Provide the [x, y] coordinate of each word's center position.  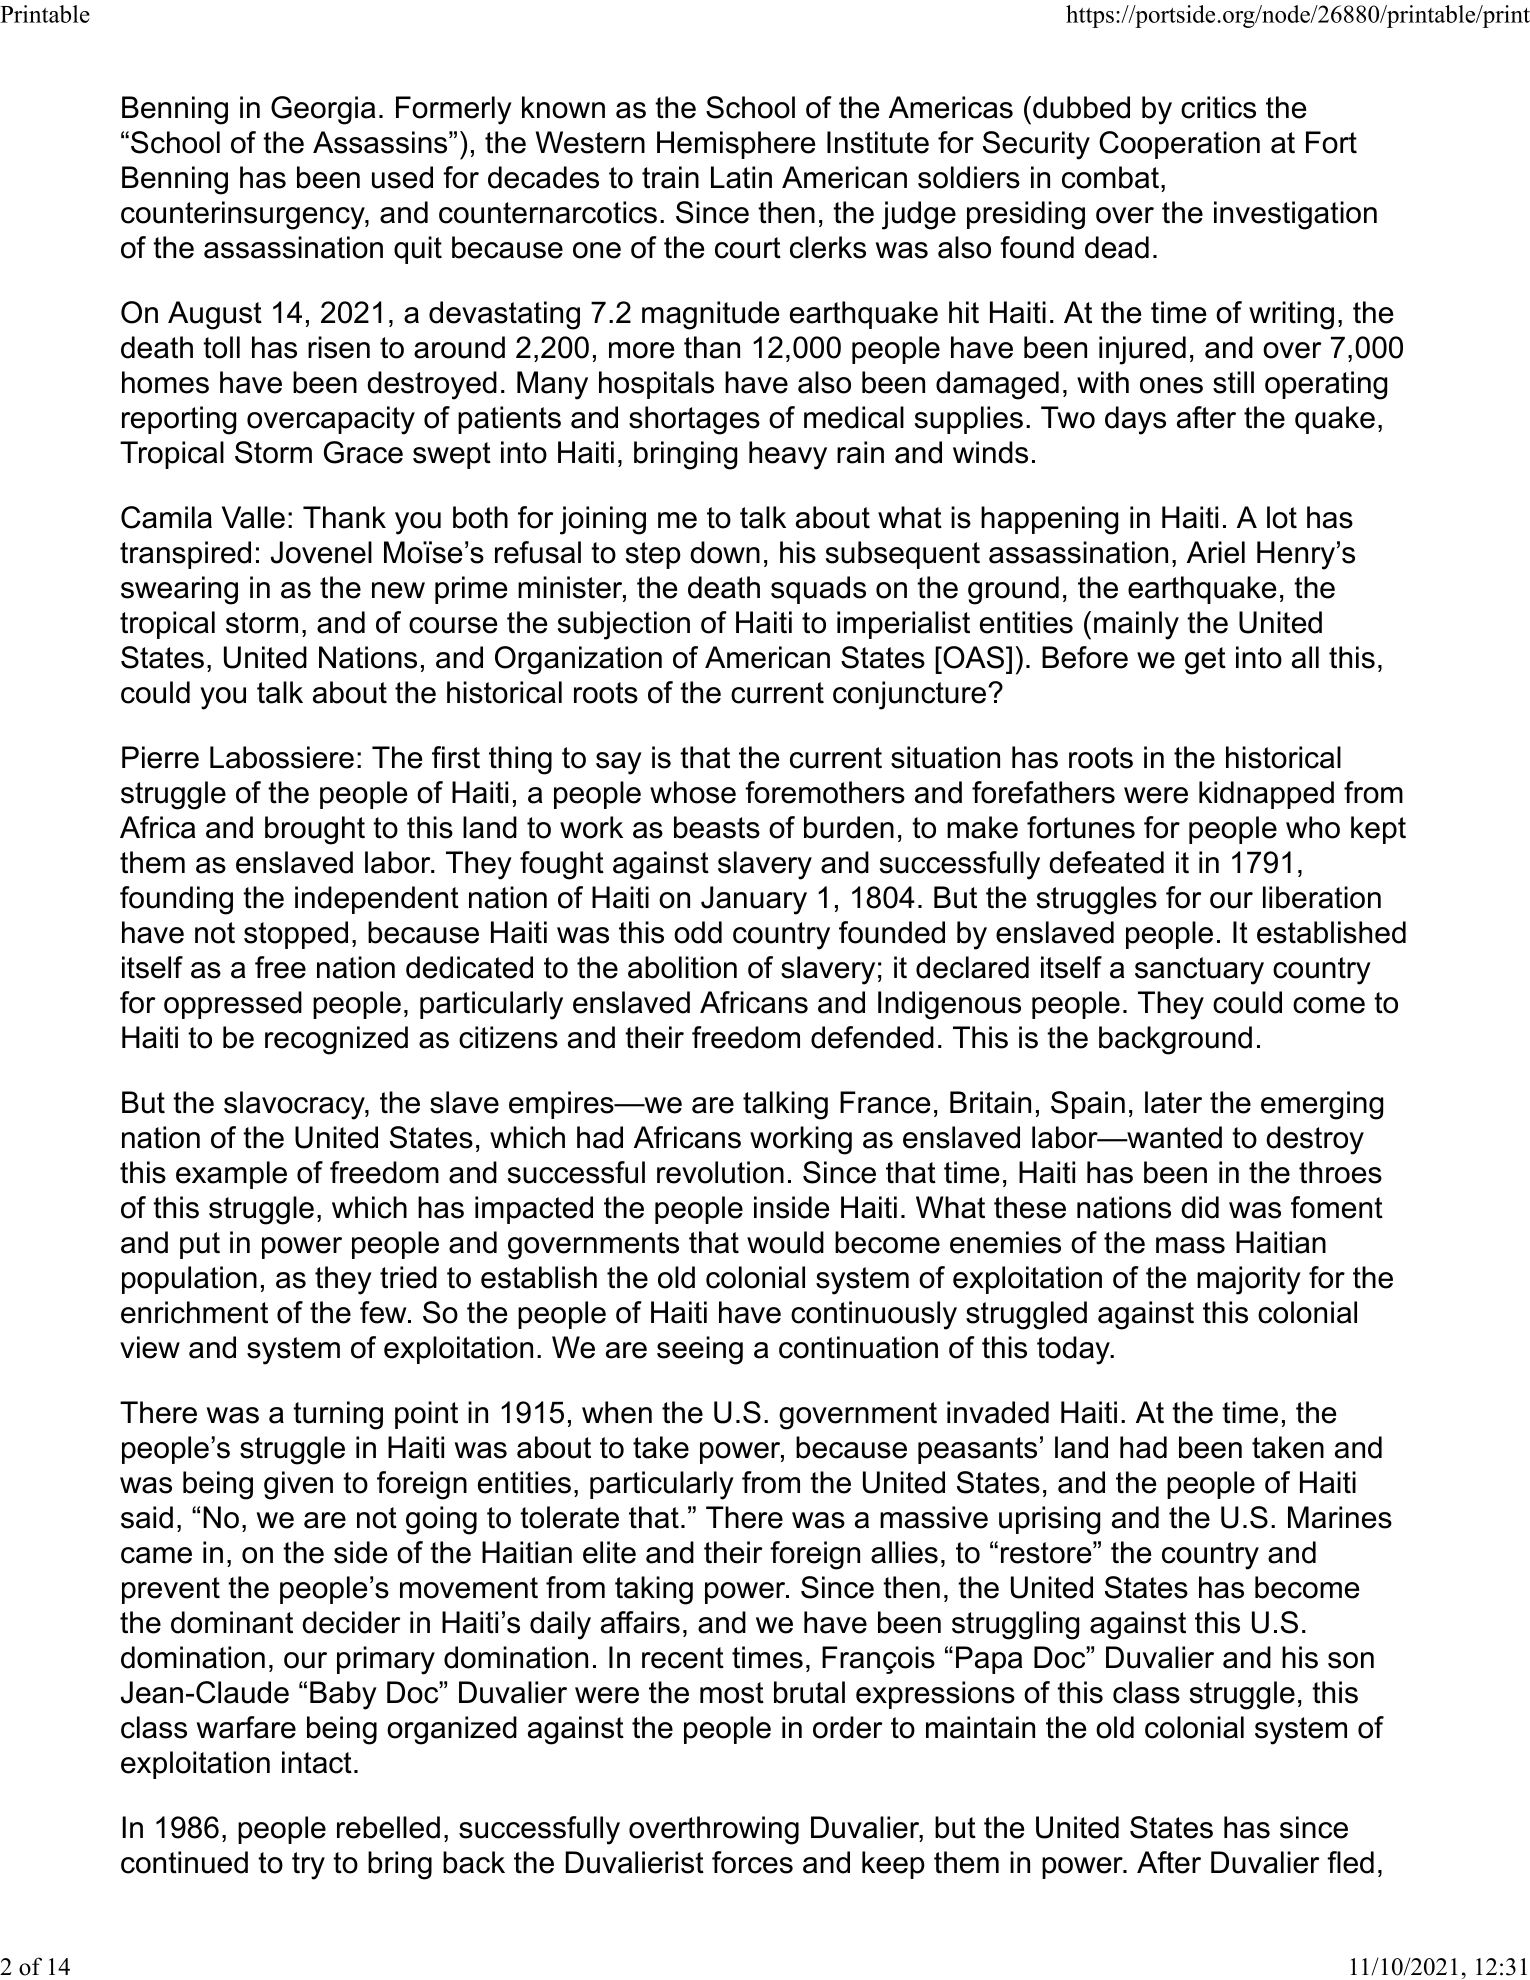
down [725, 552]
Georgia [323, 110]
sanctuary [1199, 971]
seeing [700, 1350]
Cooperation [1179, 145]
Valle [253, 517]
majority [1249, 1280]
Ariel [1216, 552]
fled [1350, 1862]
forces [752, 1862]
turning [338, 1415]
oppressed [233, 1005]
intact [317, 1762]
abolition [682, 967]
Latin [741, 177]
